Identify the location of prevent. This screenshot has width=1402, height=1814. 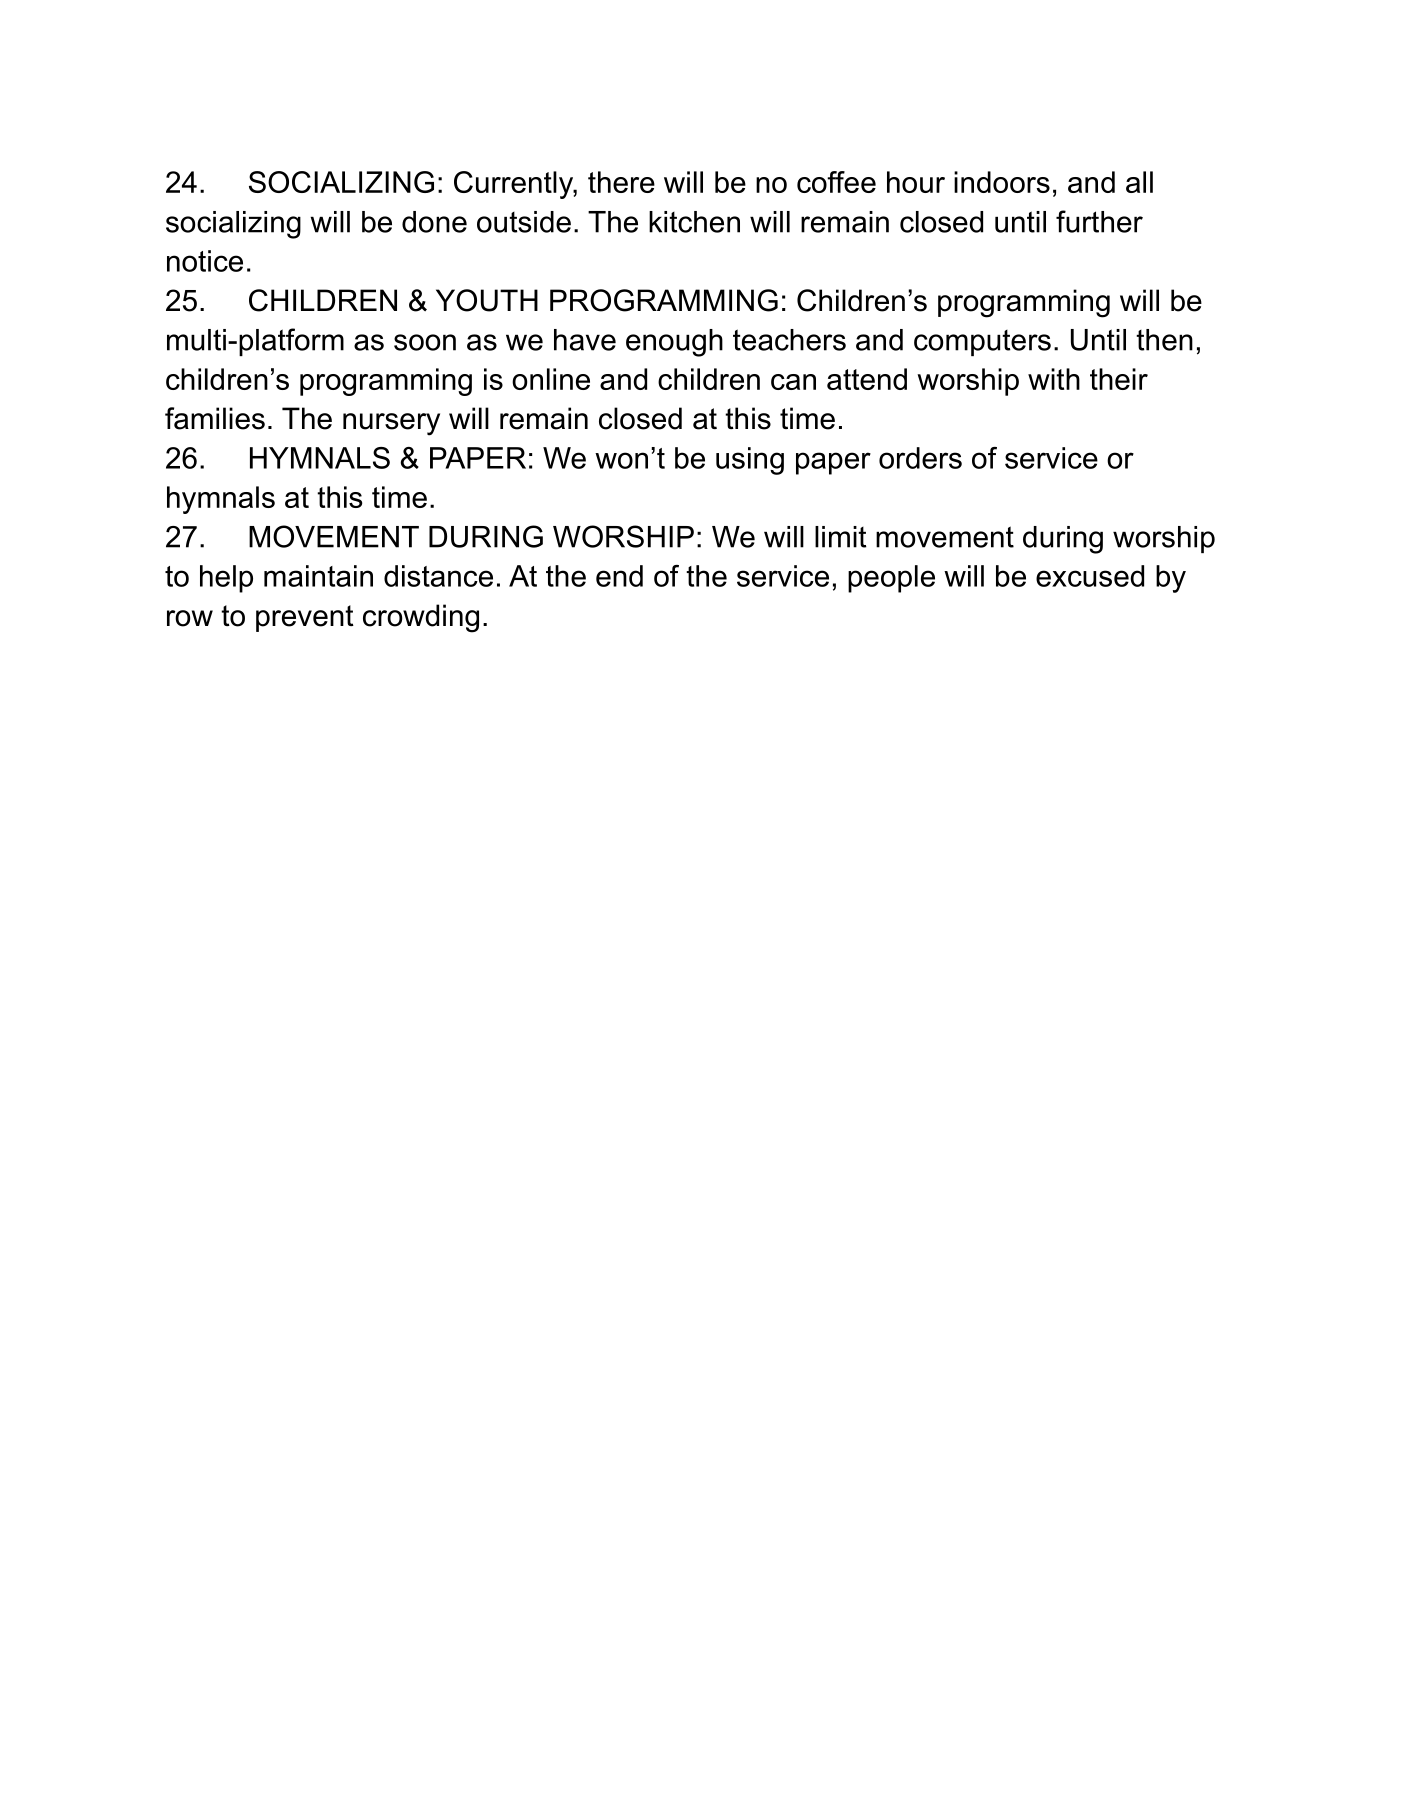
(305, 618).
